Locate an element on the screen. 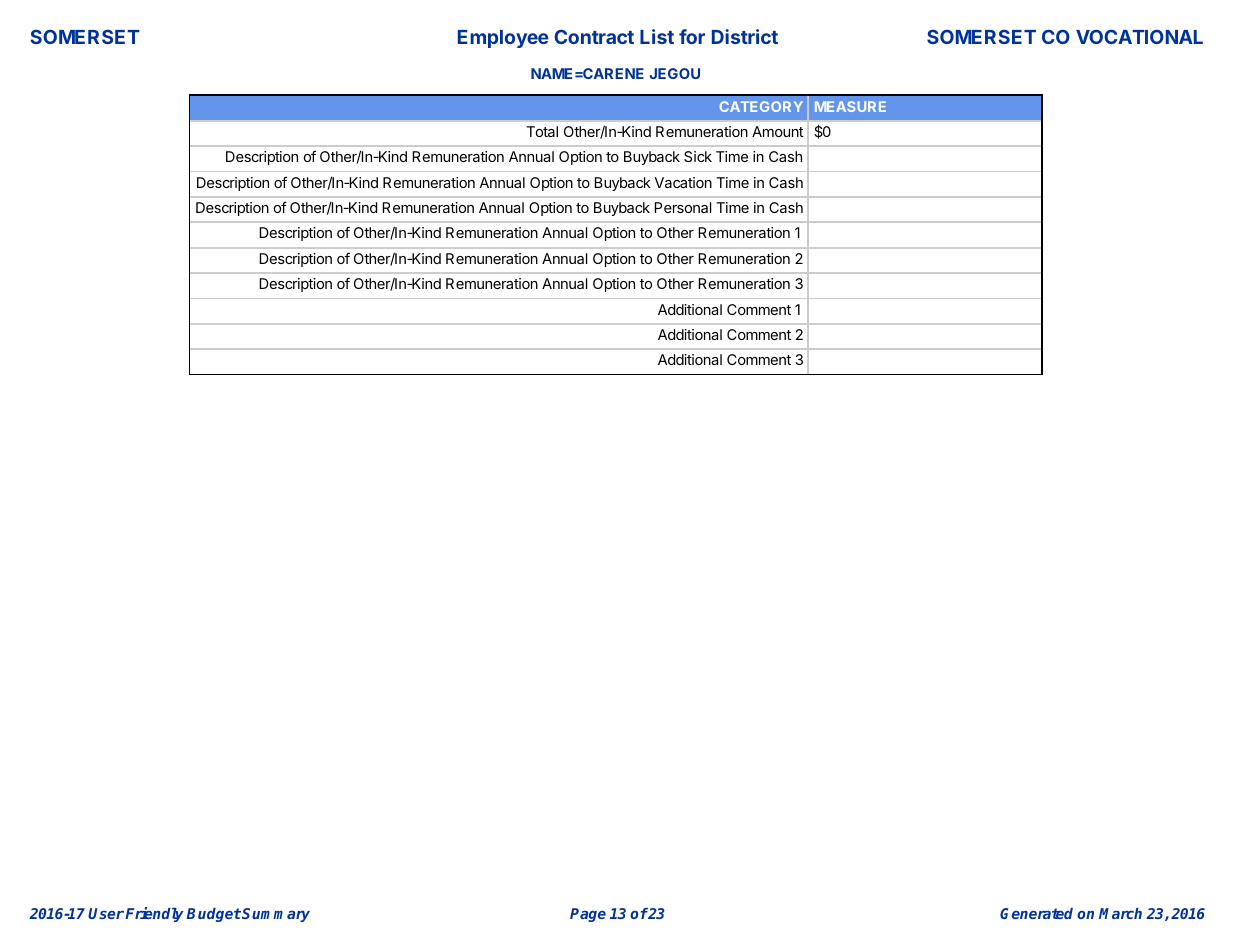 The image size is (1233, 952). Total is located at coordinates (542, 131).
